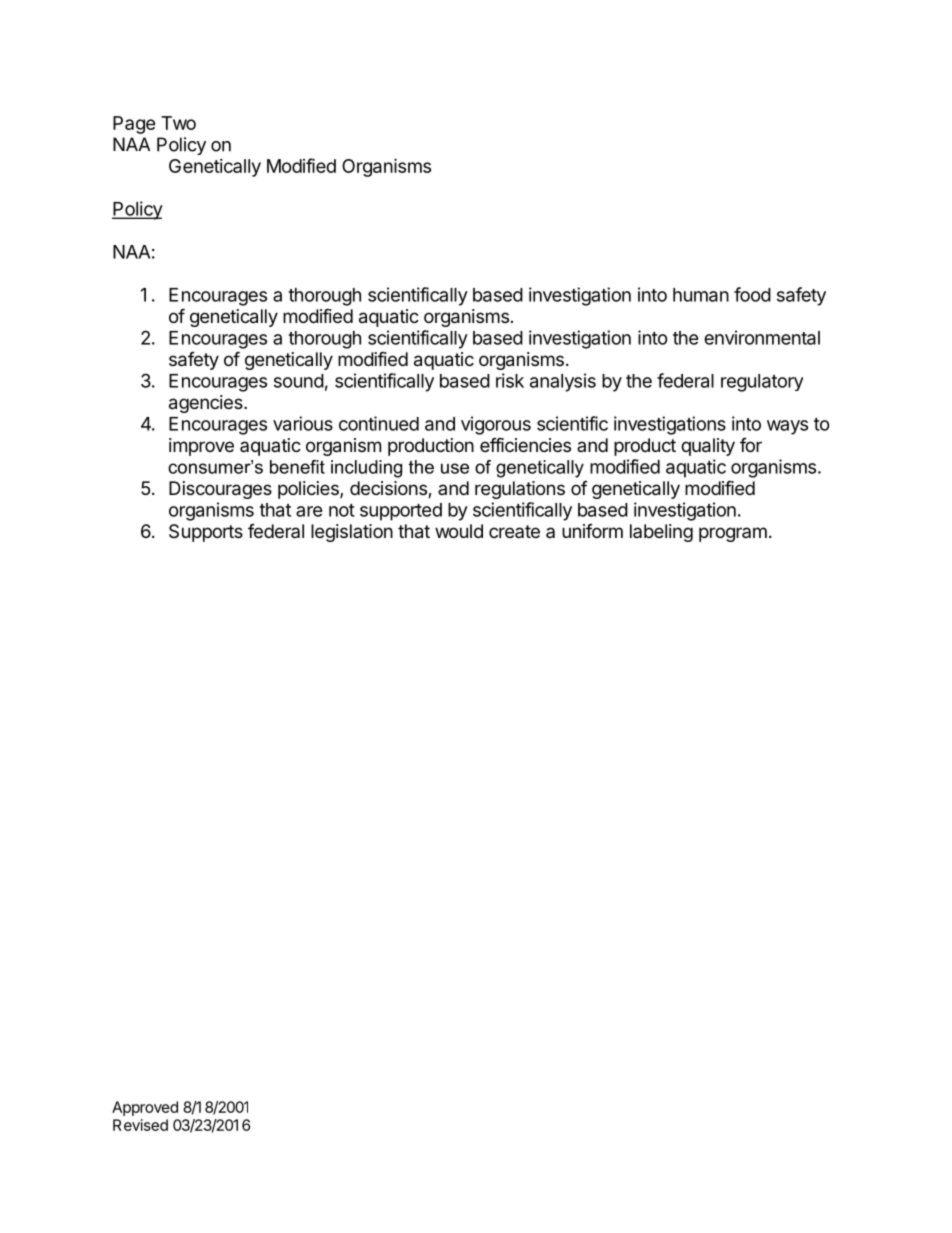  What do you see at coordinates (701, 295) in the screenshot?
I see `human` at bounding box center [701, 295].
